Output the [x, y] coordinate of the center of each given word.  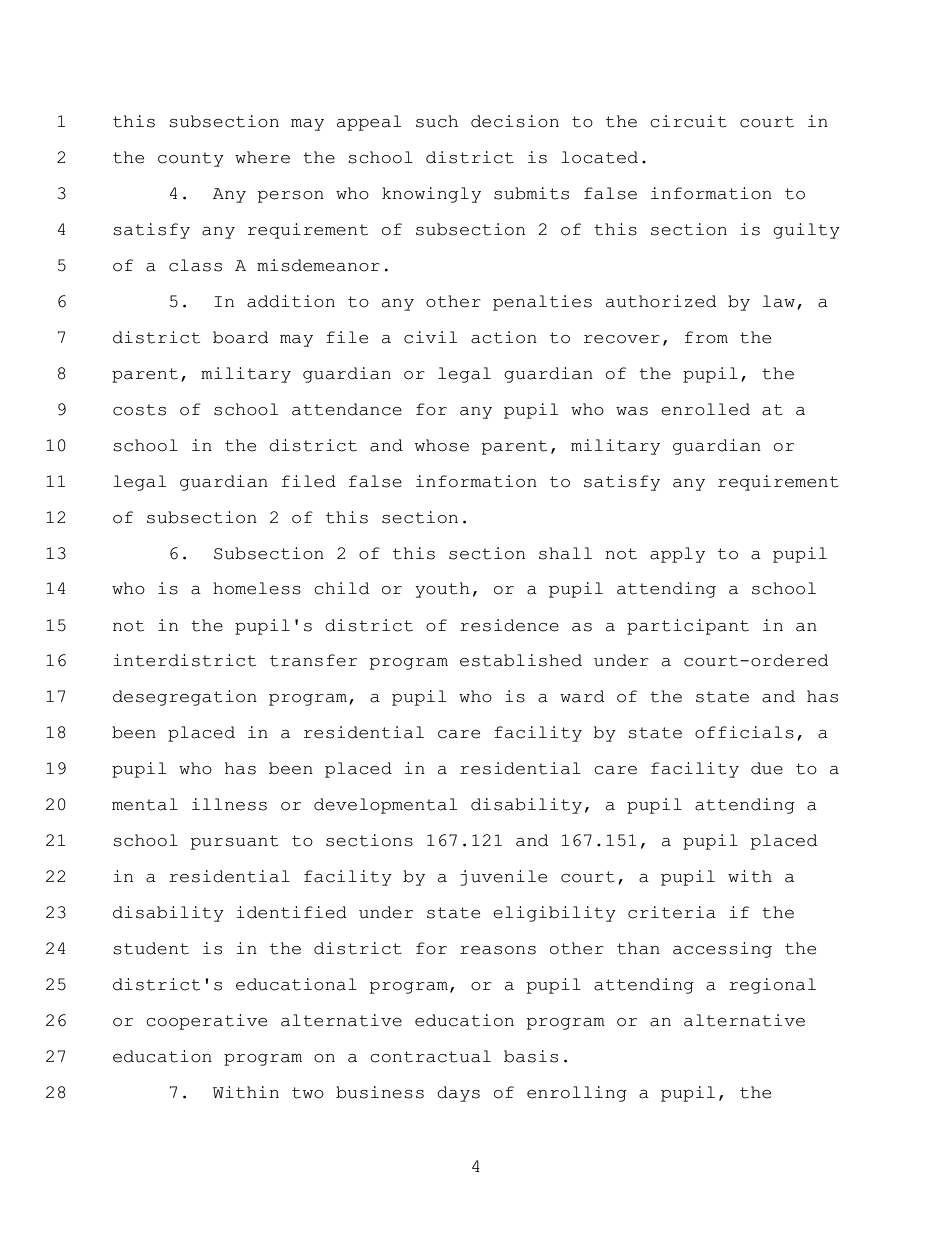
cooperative [206, 1022]
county [191, 159]
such [437, 121]
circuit [688, 121]
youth [442, 590]
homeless [257, 588]
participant [688, 627]
